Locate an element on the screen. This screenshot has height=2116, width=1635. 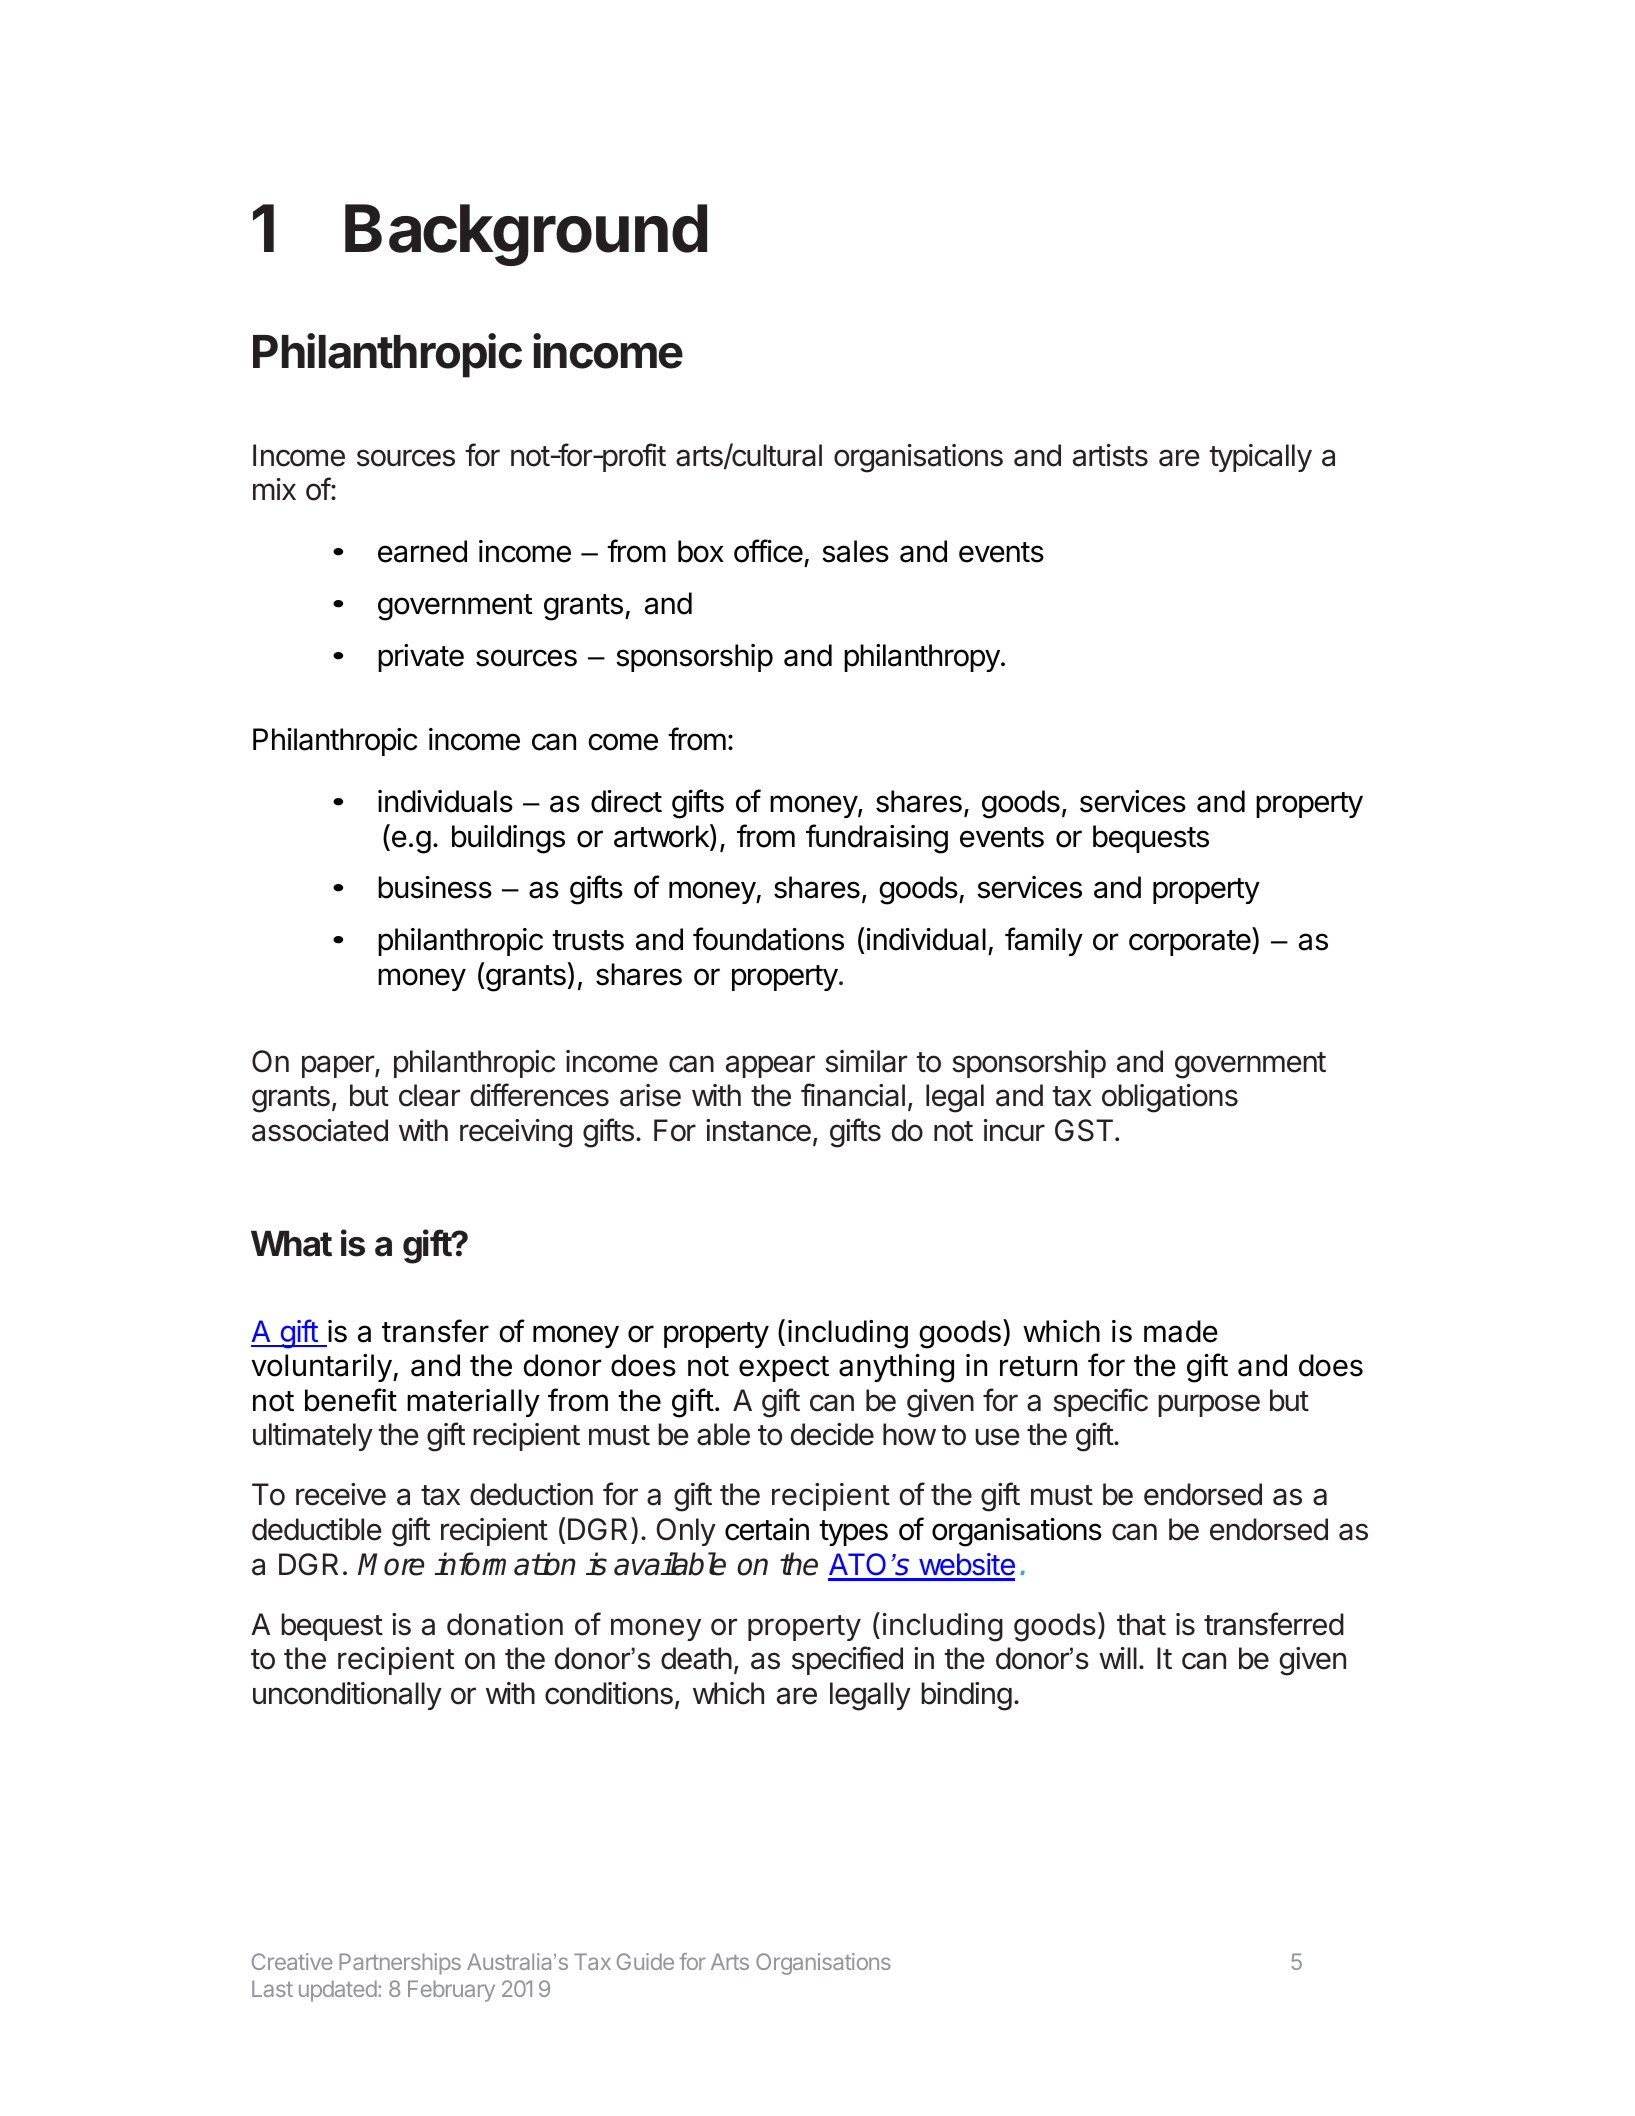
artists is located at coordinates (1110, 455).
